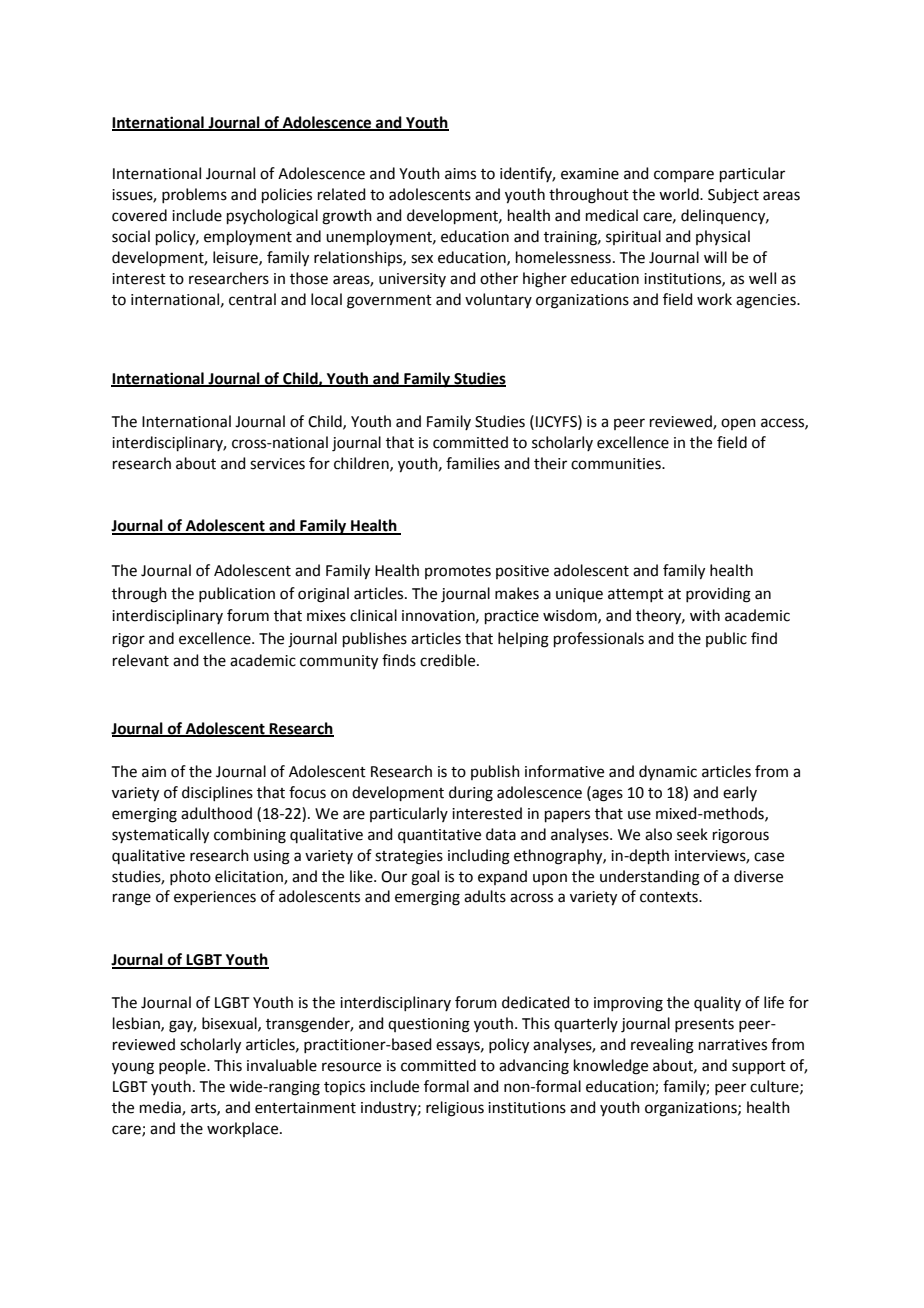 This screenshot has width=924, height=1308. Describe the element at coordinates (460, 174) in the screenshot. I see `aims` at that location.
